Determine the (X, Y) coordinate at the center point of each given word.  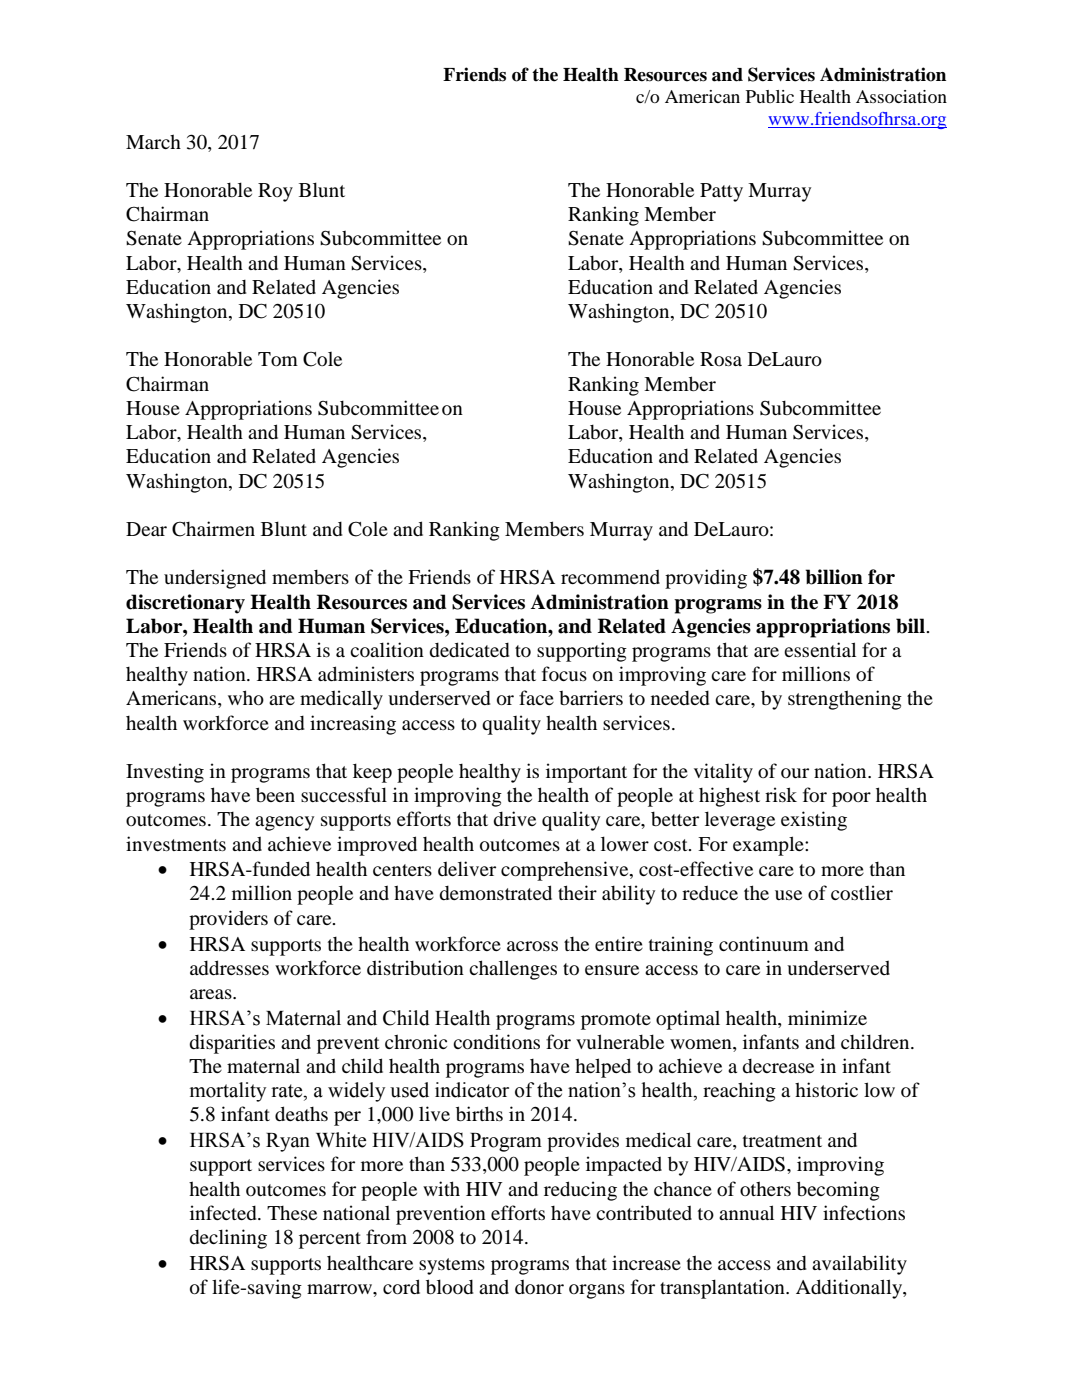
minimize (827, 1017)
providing (706, 579)
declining (228, 1239)
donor (539, 1287)
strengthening (845, 700)
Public (770, 96)
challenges (513, 970)
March (153, 141)
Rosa (721, 359)
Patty (721, 192)
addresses (229, 967)
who (246, 697)
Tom (278, 359)
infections (864, 1212)
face (536, 697)
